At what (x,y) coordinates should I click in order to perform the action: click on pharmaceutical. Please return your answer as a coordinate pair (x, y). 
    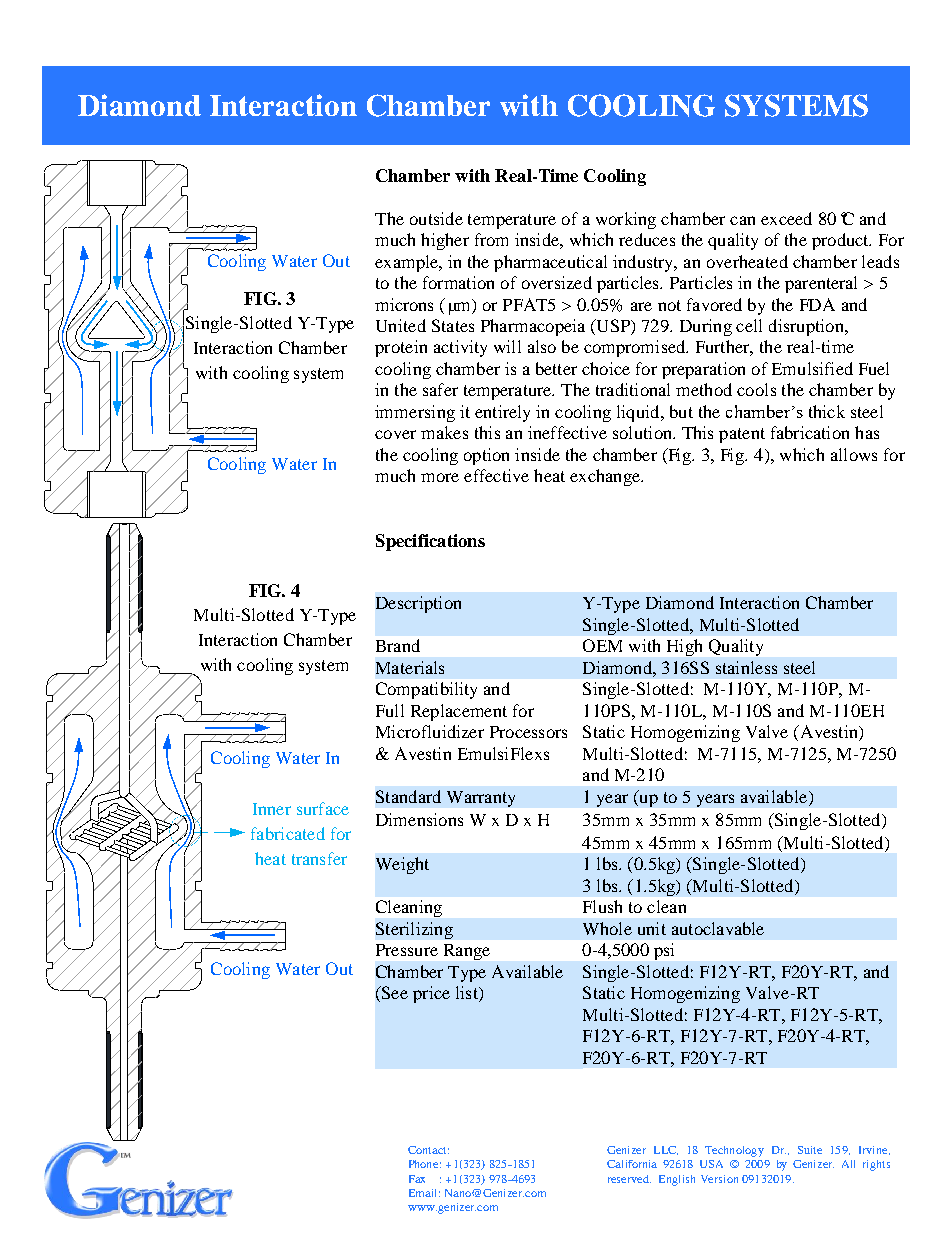
    Looking at the image, I should click on (550, 263).
